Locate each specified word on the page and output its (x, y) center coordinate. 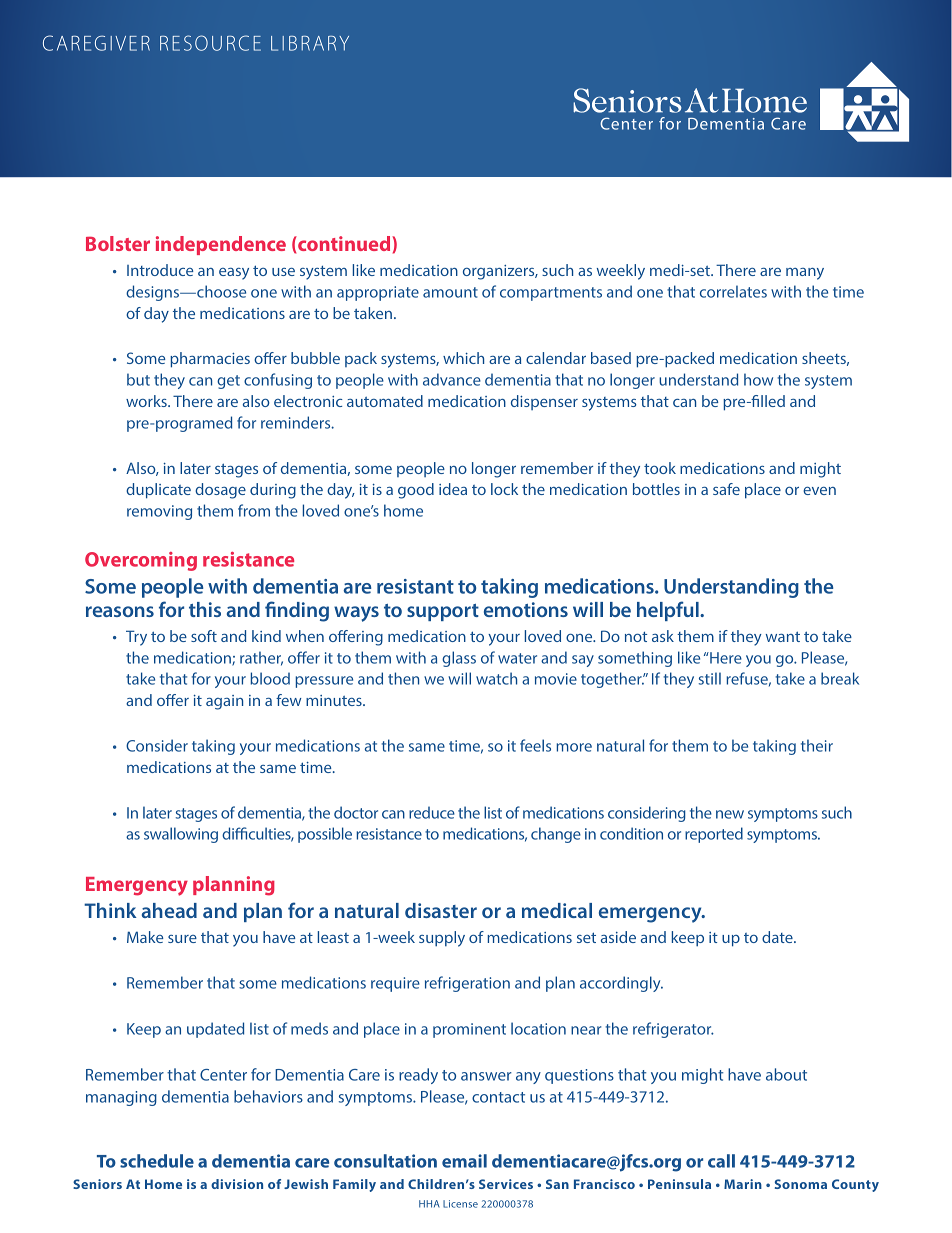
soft (204, 636)
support (443, 612)
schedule (157, 1161)
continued (344, 243)
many (805, 274)
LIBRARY (310, 43)
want (783, 636)
